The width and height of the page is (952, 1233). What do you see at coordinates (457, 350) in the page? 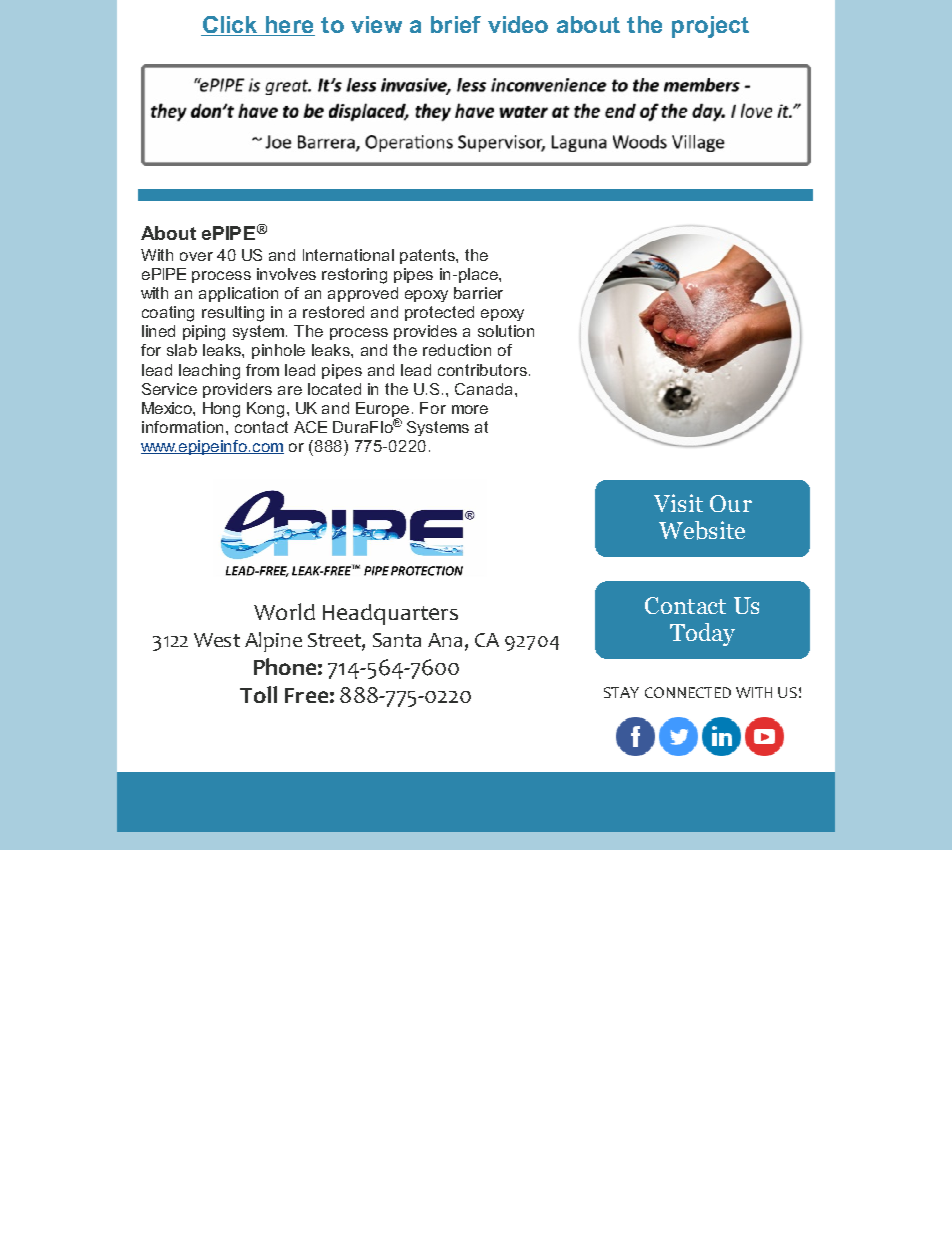
I see `reduction` at bounding box center [457, 350].
